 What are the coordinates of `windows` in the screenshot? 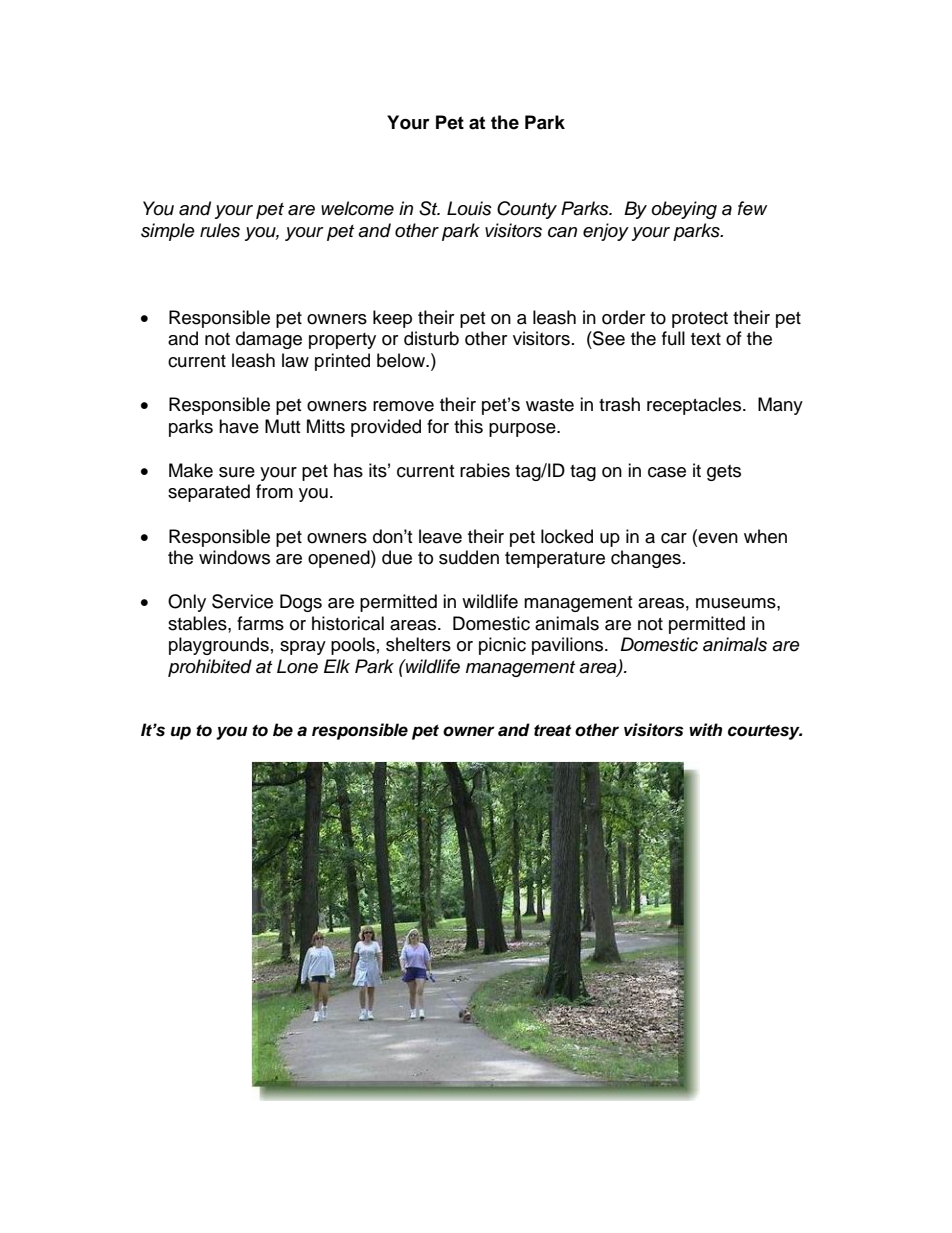 It's located at (234, 557).
